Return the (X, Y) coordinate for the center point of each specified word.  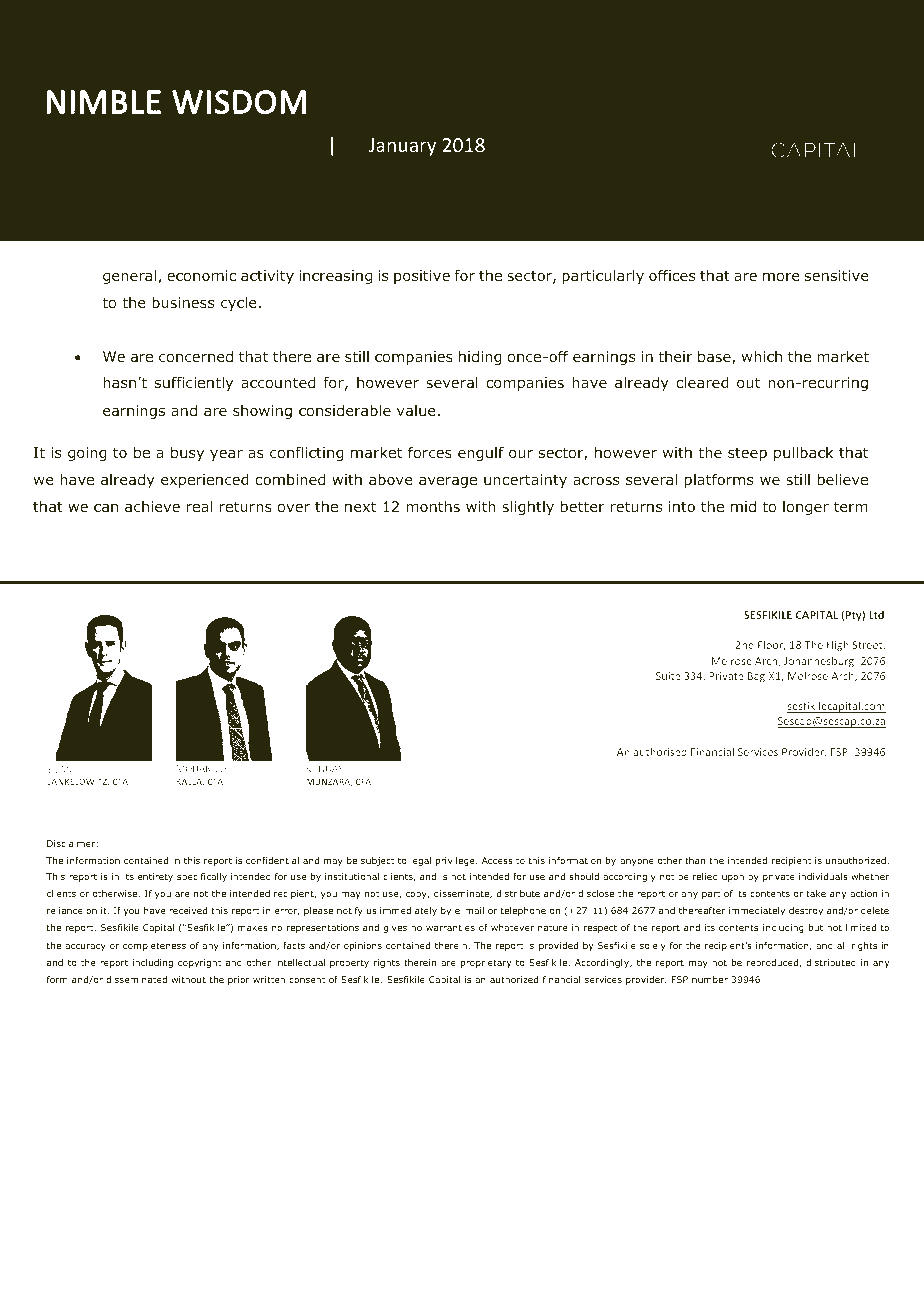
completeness (154, 946)
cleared (703, 382)
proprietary (486, 963)
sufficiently (194, 383)
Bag (756, 677)
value (416, 410)
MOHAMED (201, 768)
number (710, 979)
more (781, 276)
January (402, 147)
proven (176, 149)
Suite (668, 676)
